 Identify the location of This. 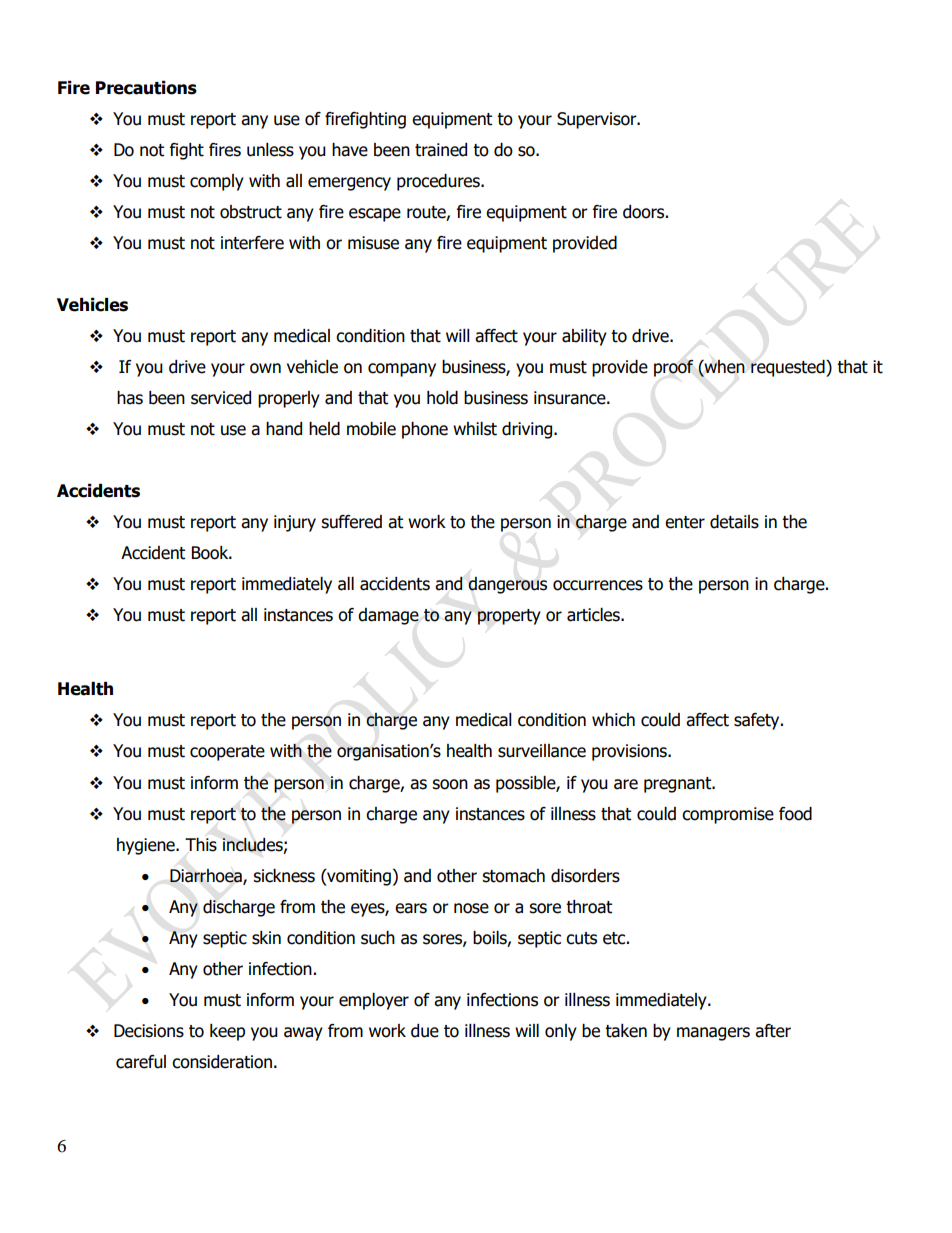
(201, 845).
